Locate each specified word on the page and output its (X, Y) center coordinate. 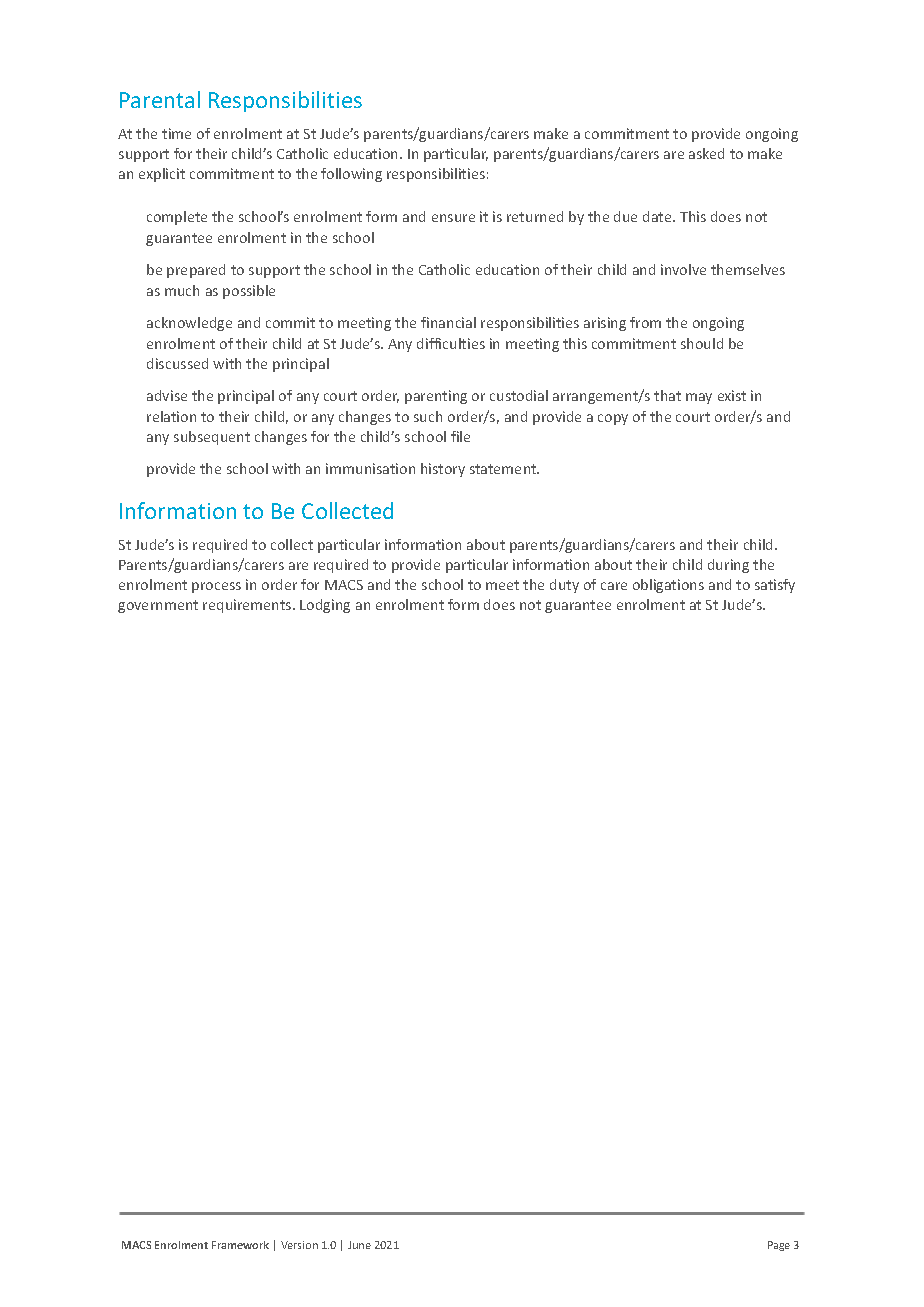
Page (779, 1246)
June (359, 1245)
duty (564, 586)
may (699, 398)
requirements (248, 606)
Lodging (325, 606)
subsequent (212, 438)
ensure (453, 218)
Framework (240, 1245)
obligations (668, 586)
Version (299, 1245)
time (176, 133)
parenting (436, 397)
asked (706, 153)
